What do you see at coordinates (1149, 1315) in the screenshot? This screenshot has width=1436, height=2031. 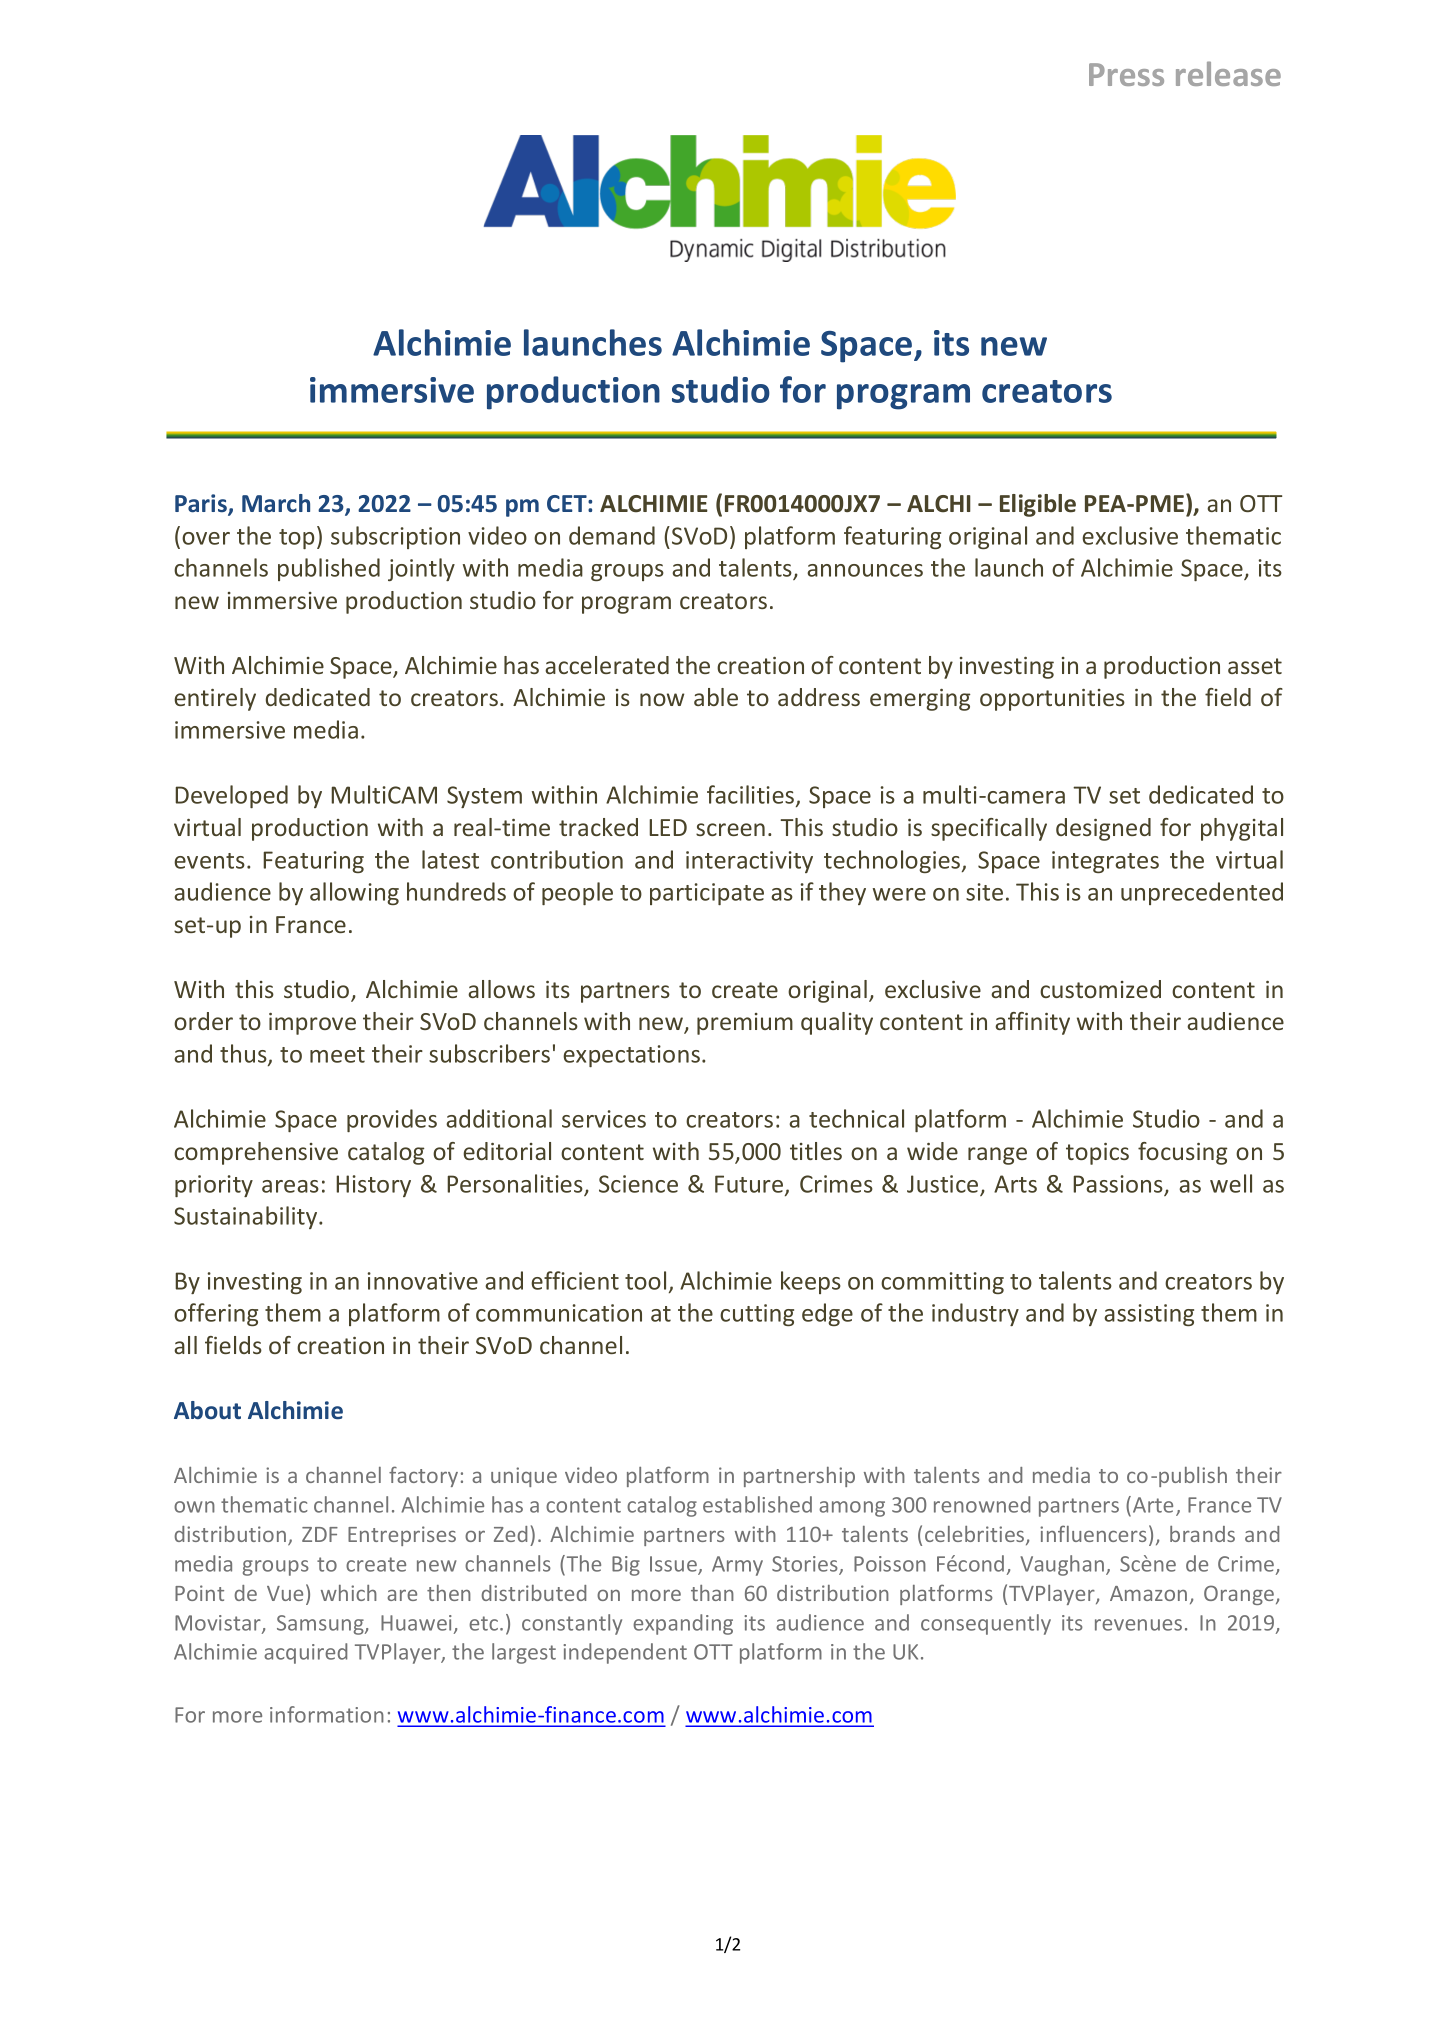 I see `assisting` at bounding box center [1149, 1315].
